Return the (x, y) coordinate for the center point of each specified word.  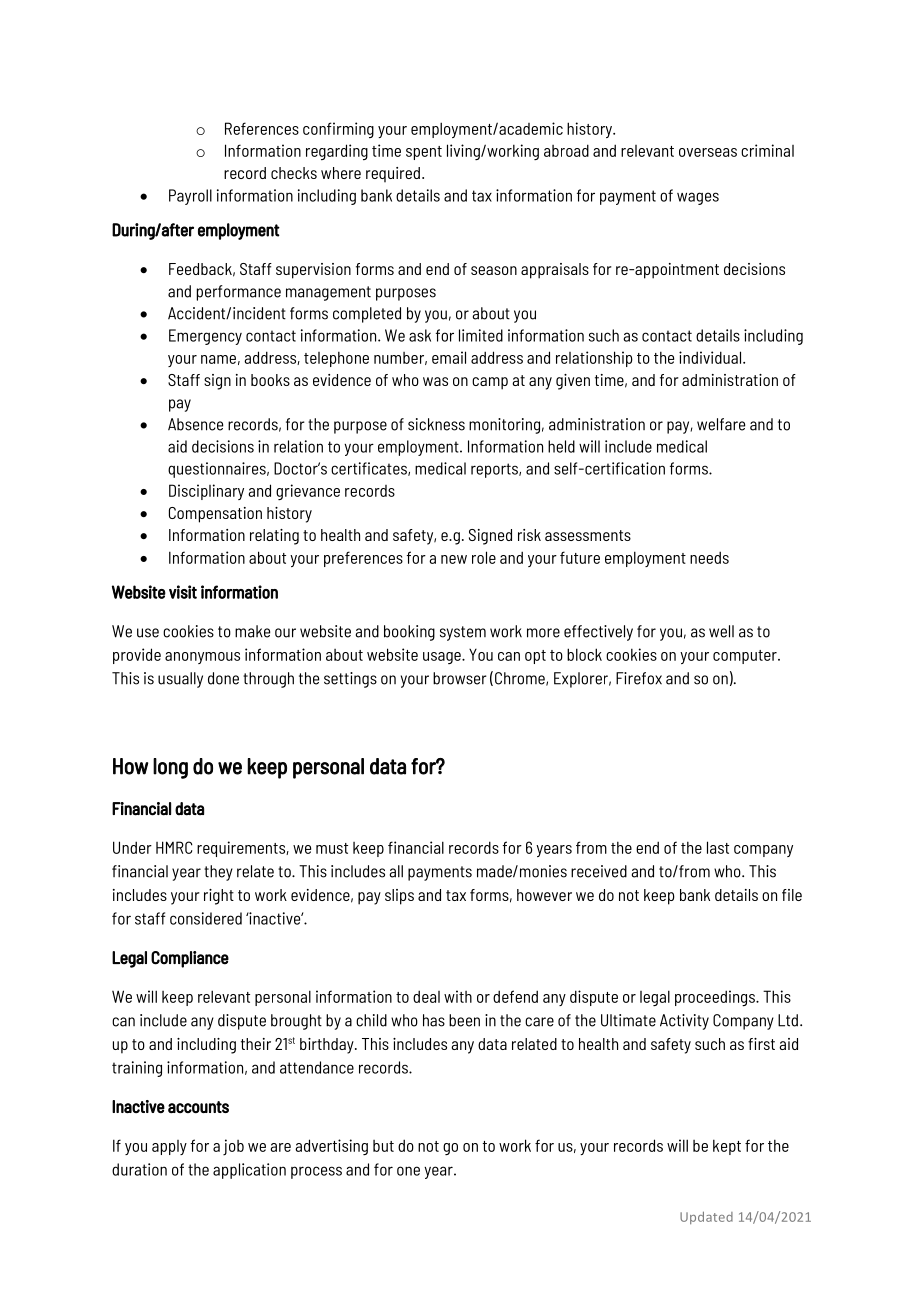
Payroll (190, 197)
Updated (706, 1217)
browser (460, 678)
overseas (708, 152)
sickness (436, 424)
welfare (721, 424)
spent (424, 153)
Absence (195, 424)
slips (399, 897)
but (383, 1146)
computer (746, 657)
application (249, 1171)
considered (206, 918)
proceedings (716, 998)
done (223, 678)
